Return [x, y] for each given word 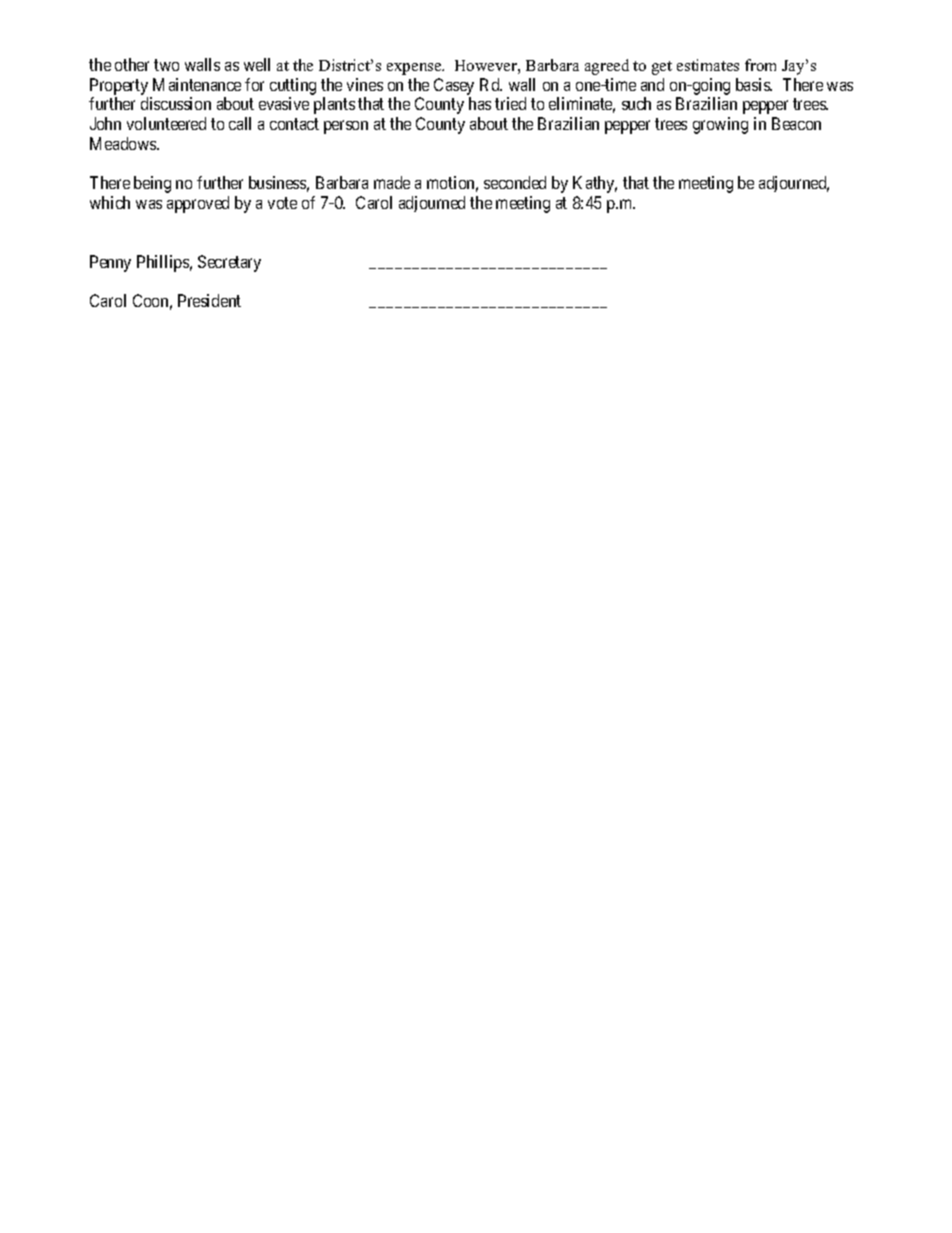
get [662, 68]
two [166, 65]
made [392, 182]
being [152, 184]
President [209, 300]
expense [415, 69]
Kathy [595, 184]
